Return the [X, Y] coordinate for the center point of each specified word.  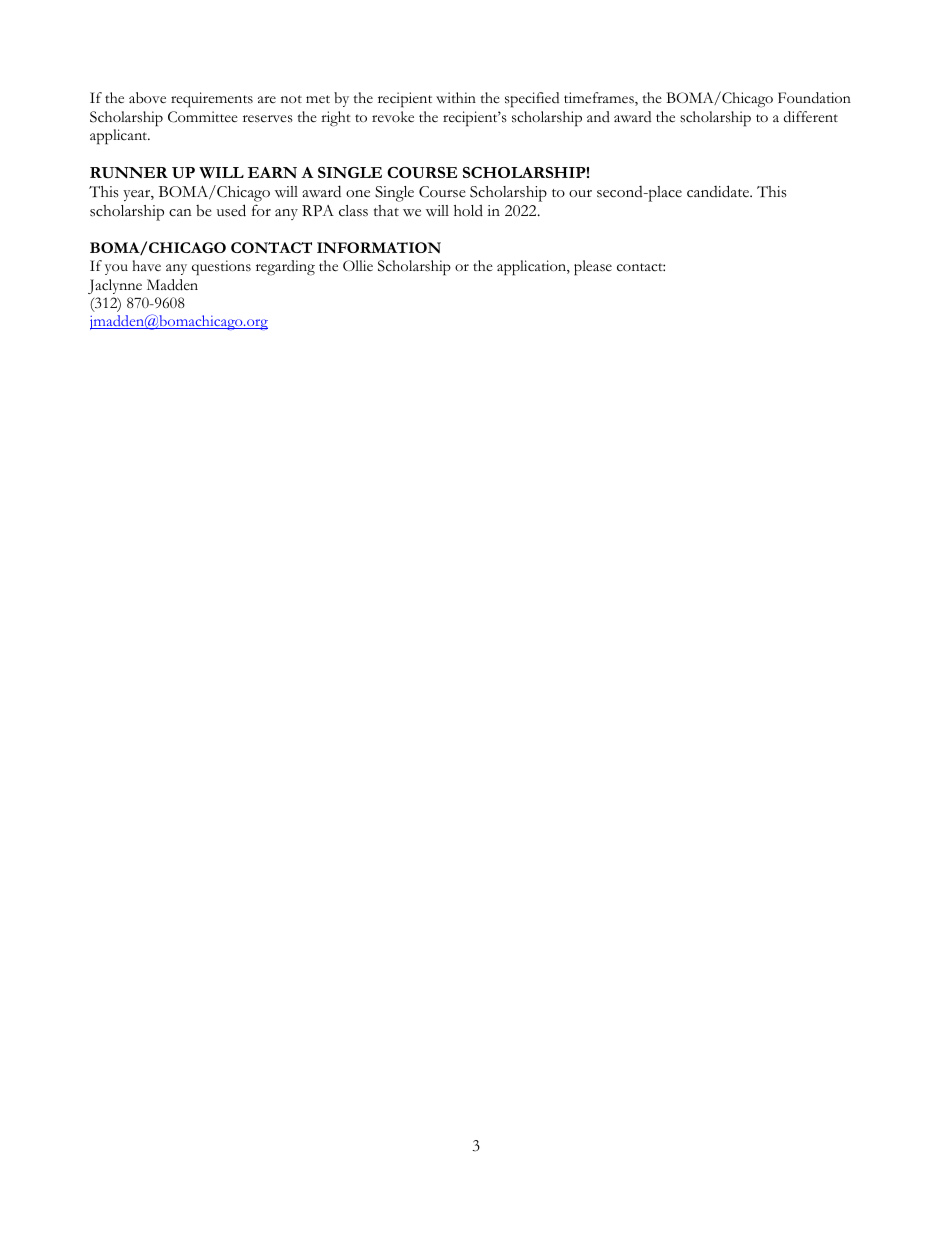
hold [468, 210]
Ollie [358, 265]
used [231, 210]
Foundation [814, 98]
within [456, 97]
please [593, 268]
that [386, 210]
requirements [212, 99]
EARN [272, 172]
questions [221, 268]
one [358, 194]
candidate [719, 191]
